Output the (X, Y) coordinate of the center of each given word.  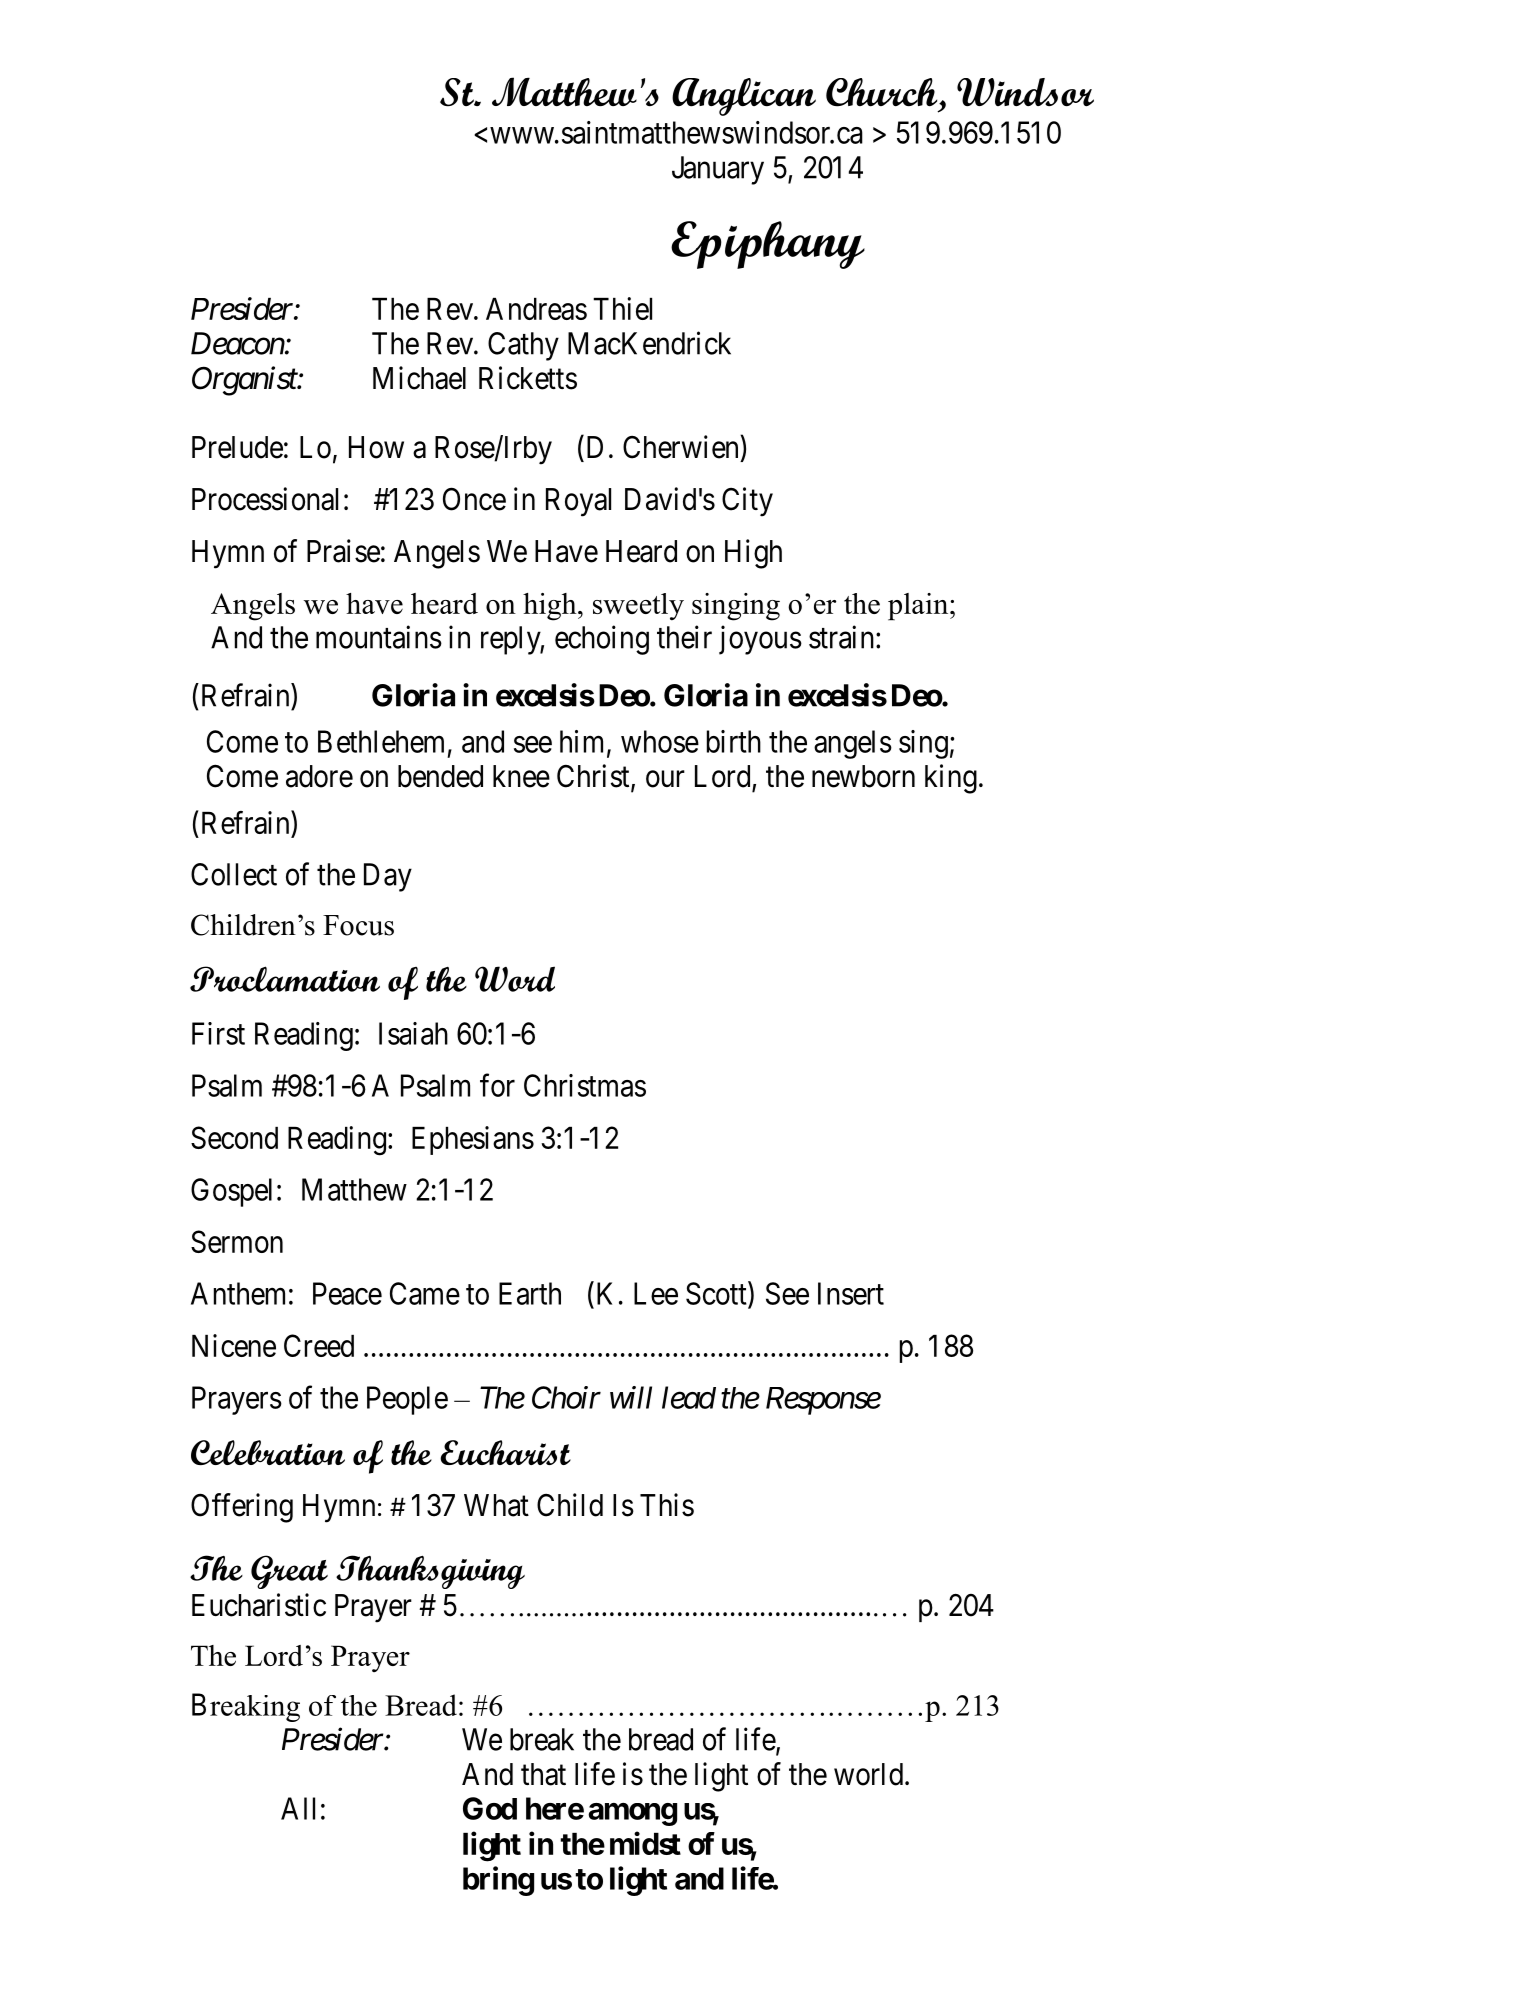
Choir (566, 1397)
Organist (245, 381)
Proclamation (285, 979)
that (543, 1774)
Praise (343, 551)
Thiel (622, 308)
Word (515, 979)
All (298, 1808)
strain (843, 637)
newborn (863, 776)
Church (883, 92)
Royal (578, 502)
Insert (851, 1293)
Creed (319, 1345)
